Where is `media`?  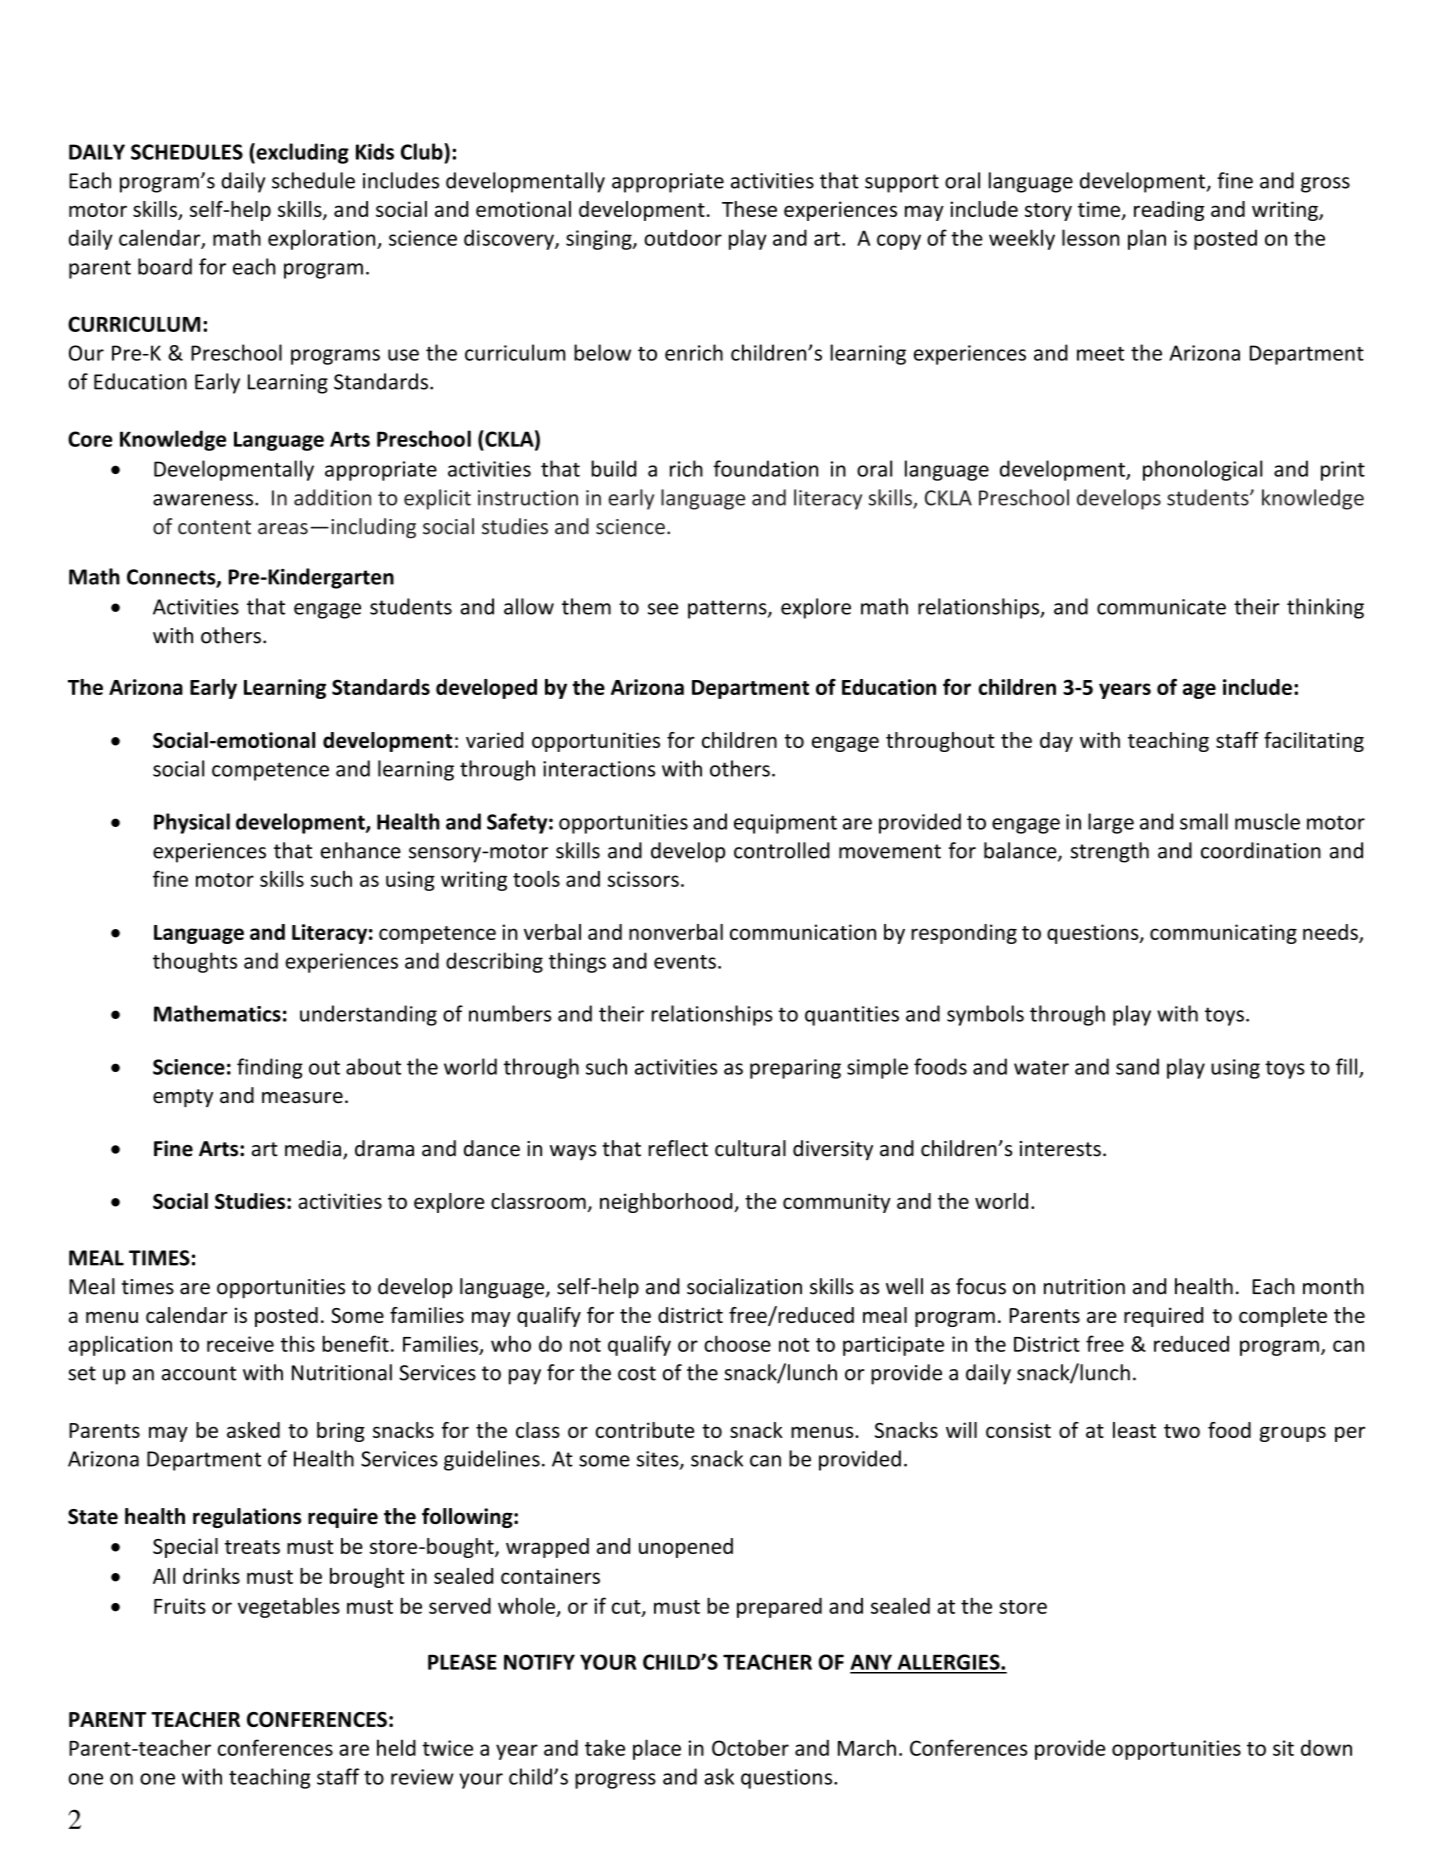 media is located at coordinates (313, 1148).
